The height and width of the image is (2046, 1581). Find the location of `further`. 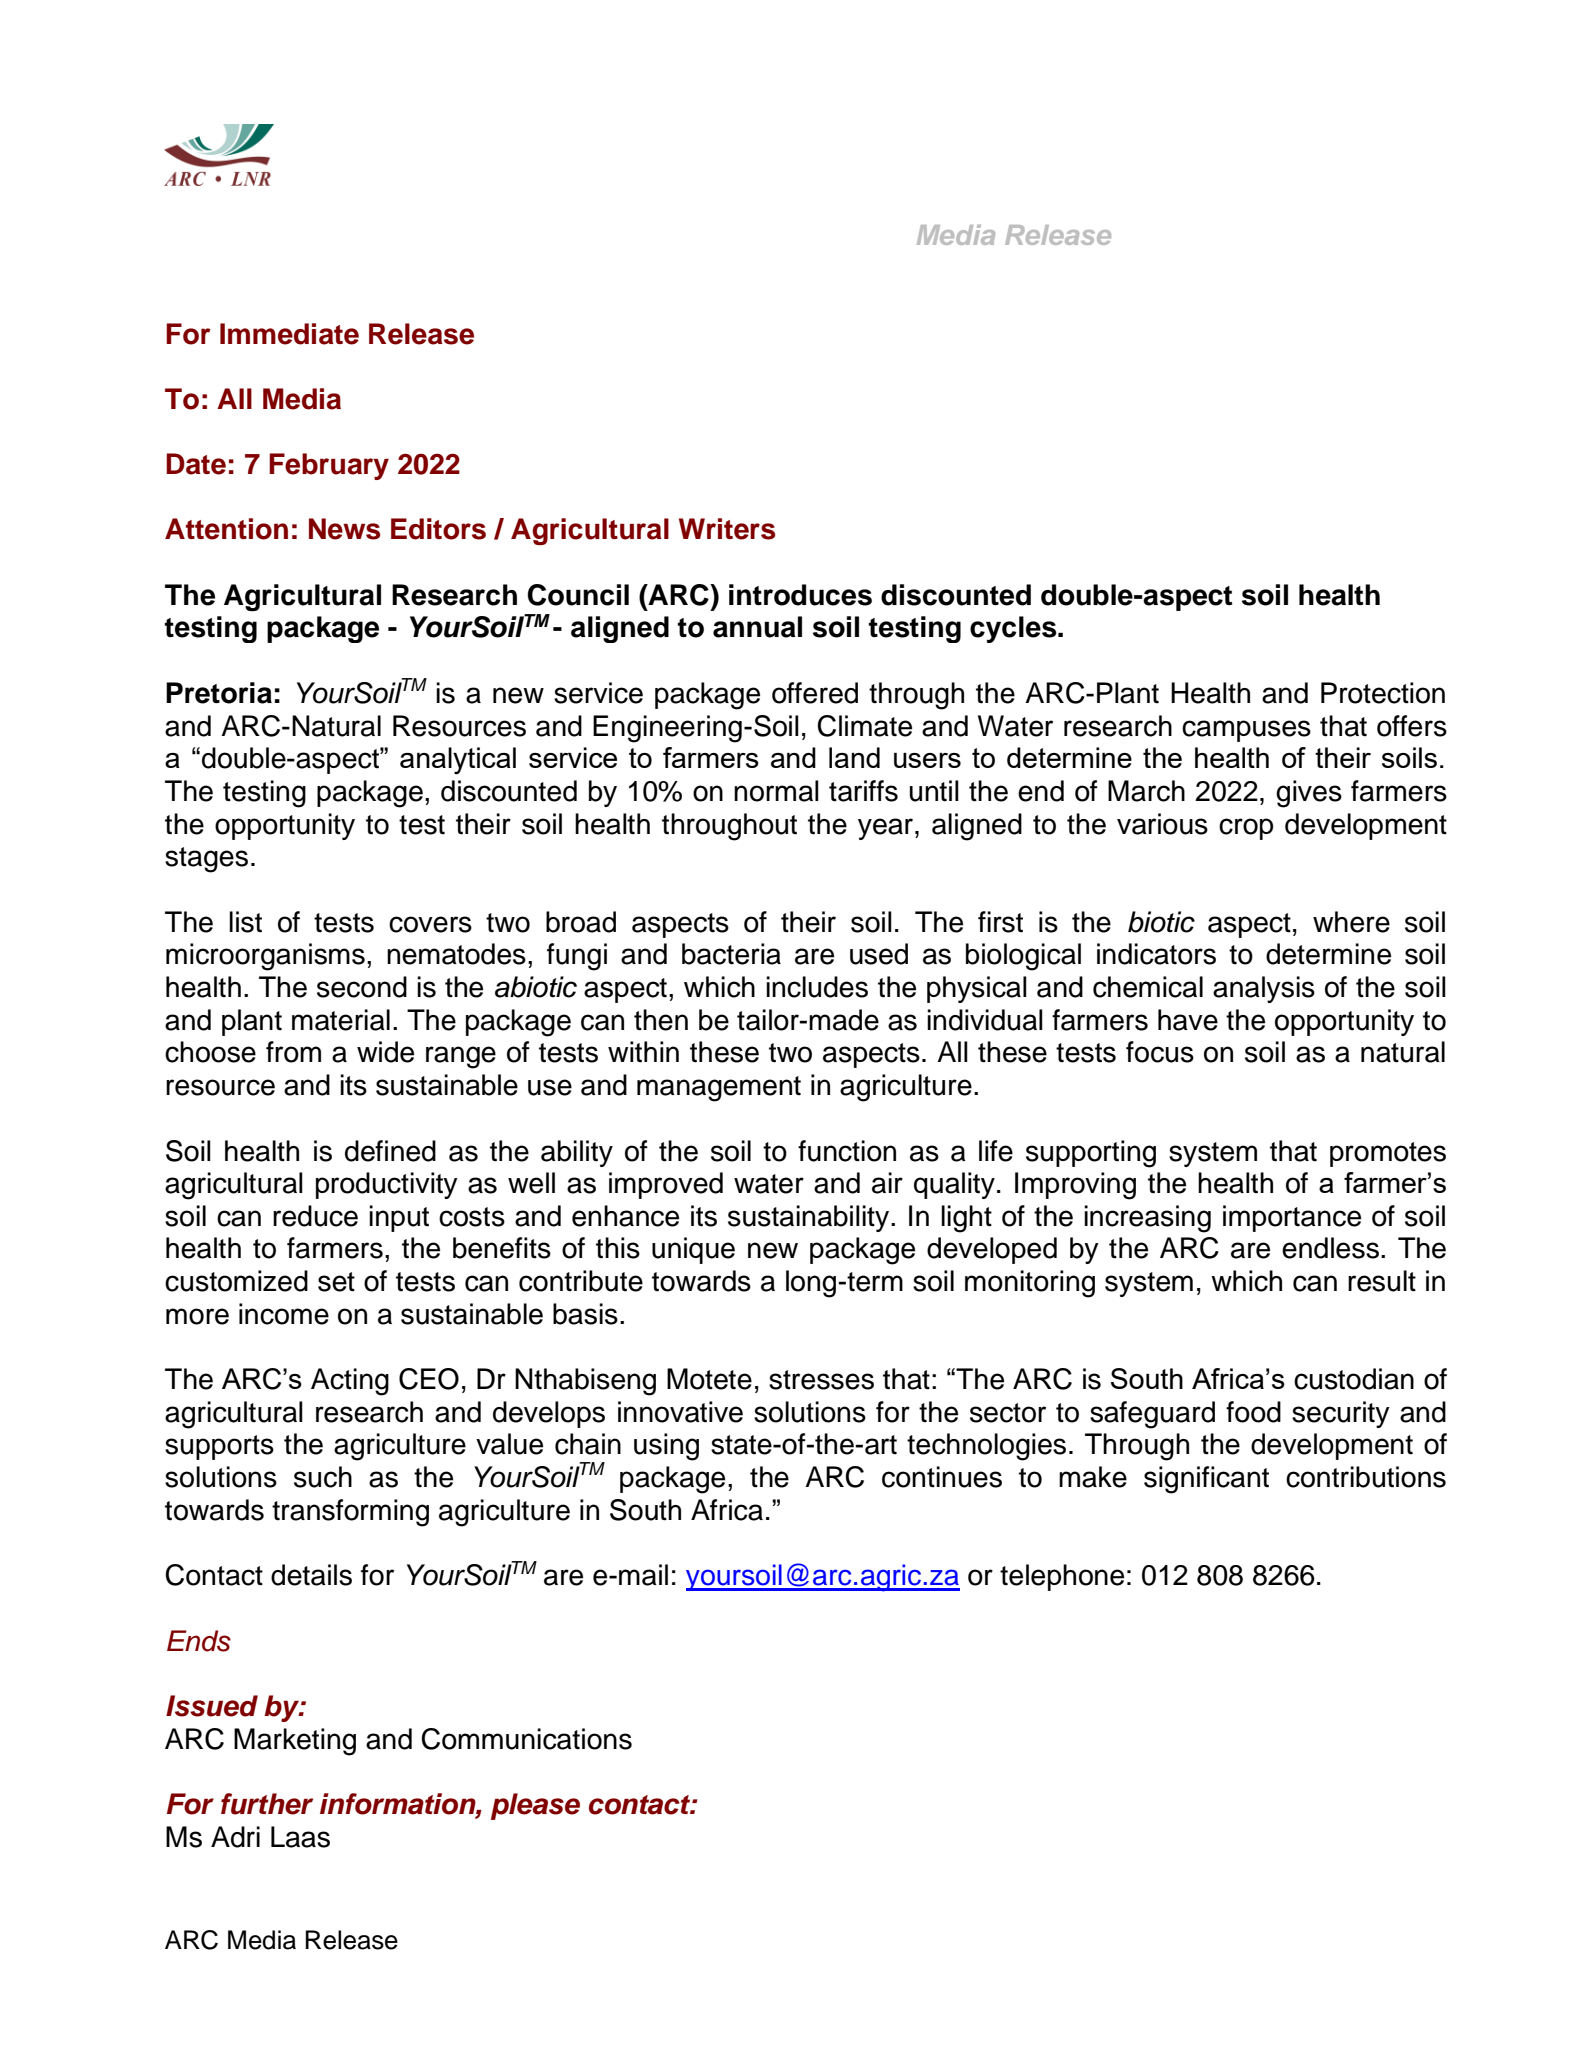

further is located at coordinates (267, 1804).
